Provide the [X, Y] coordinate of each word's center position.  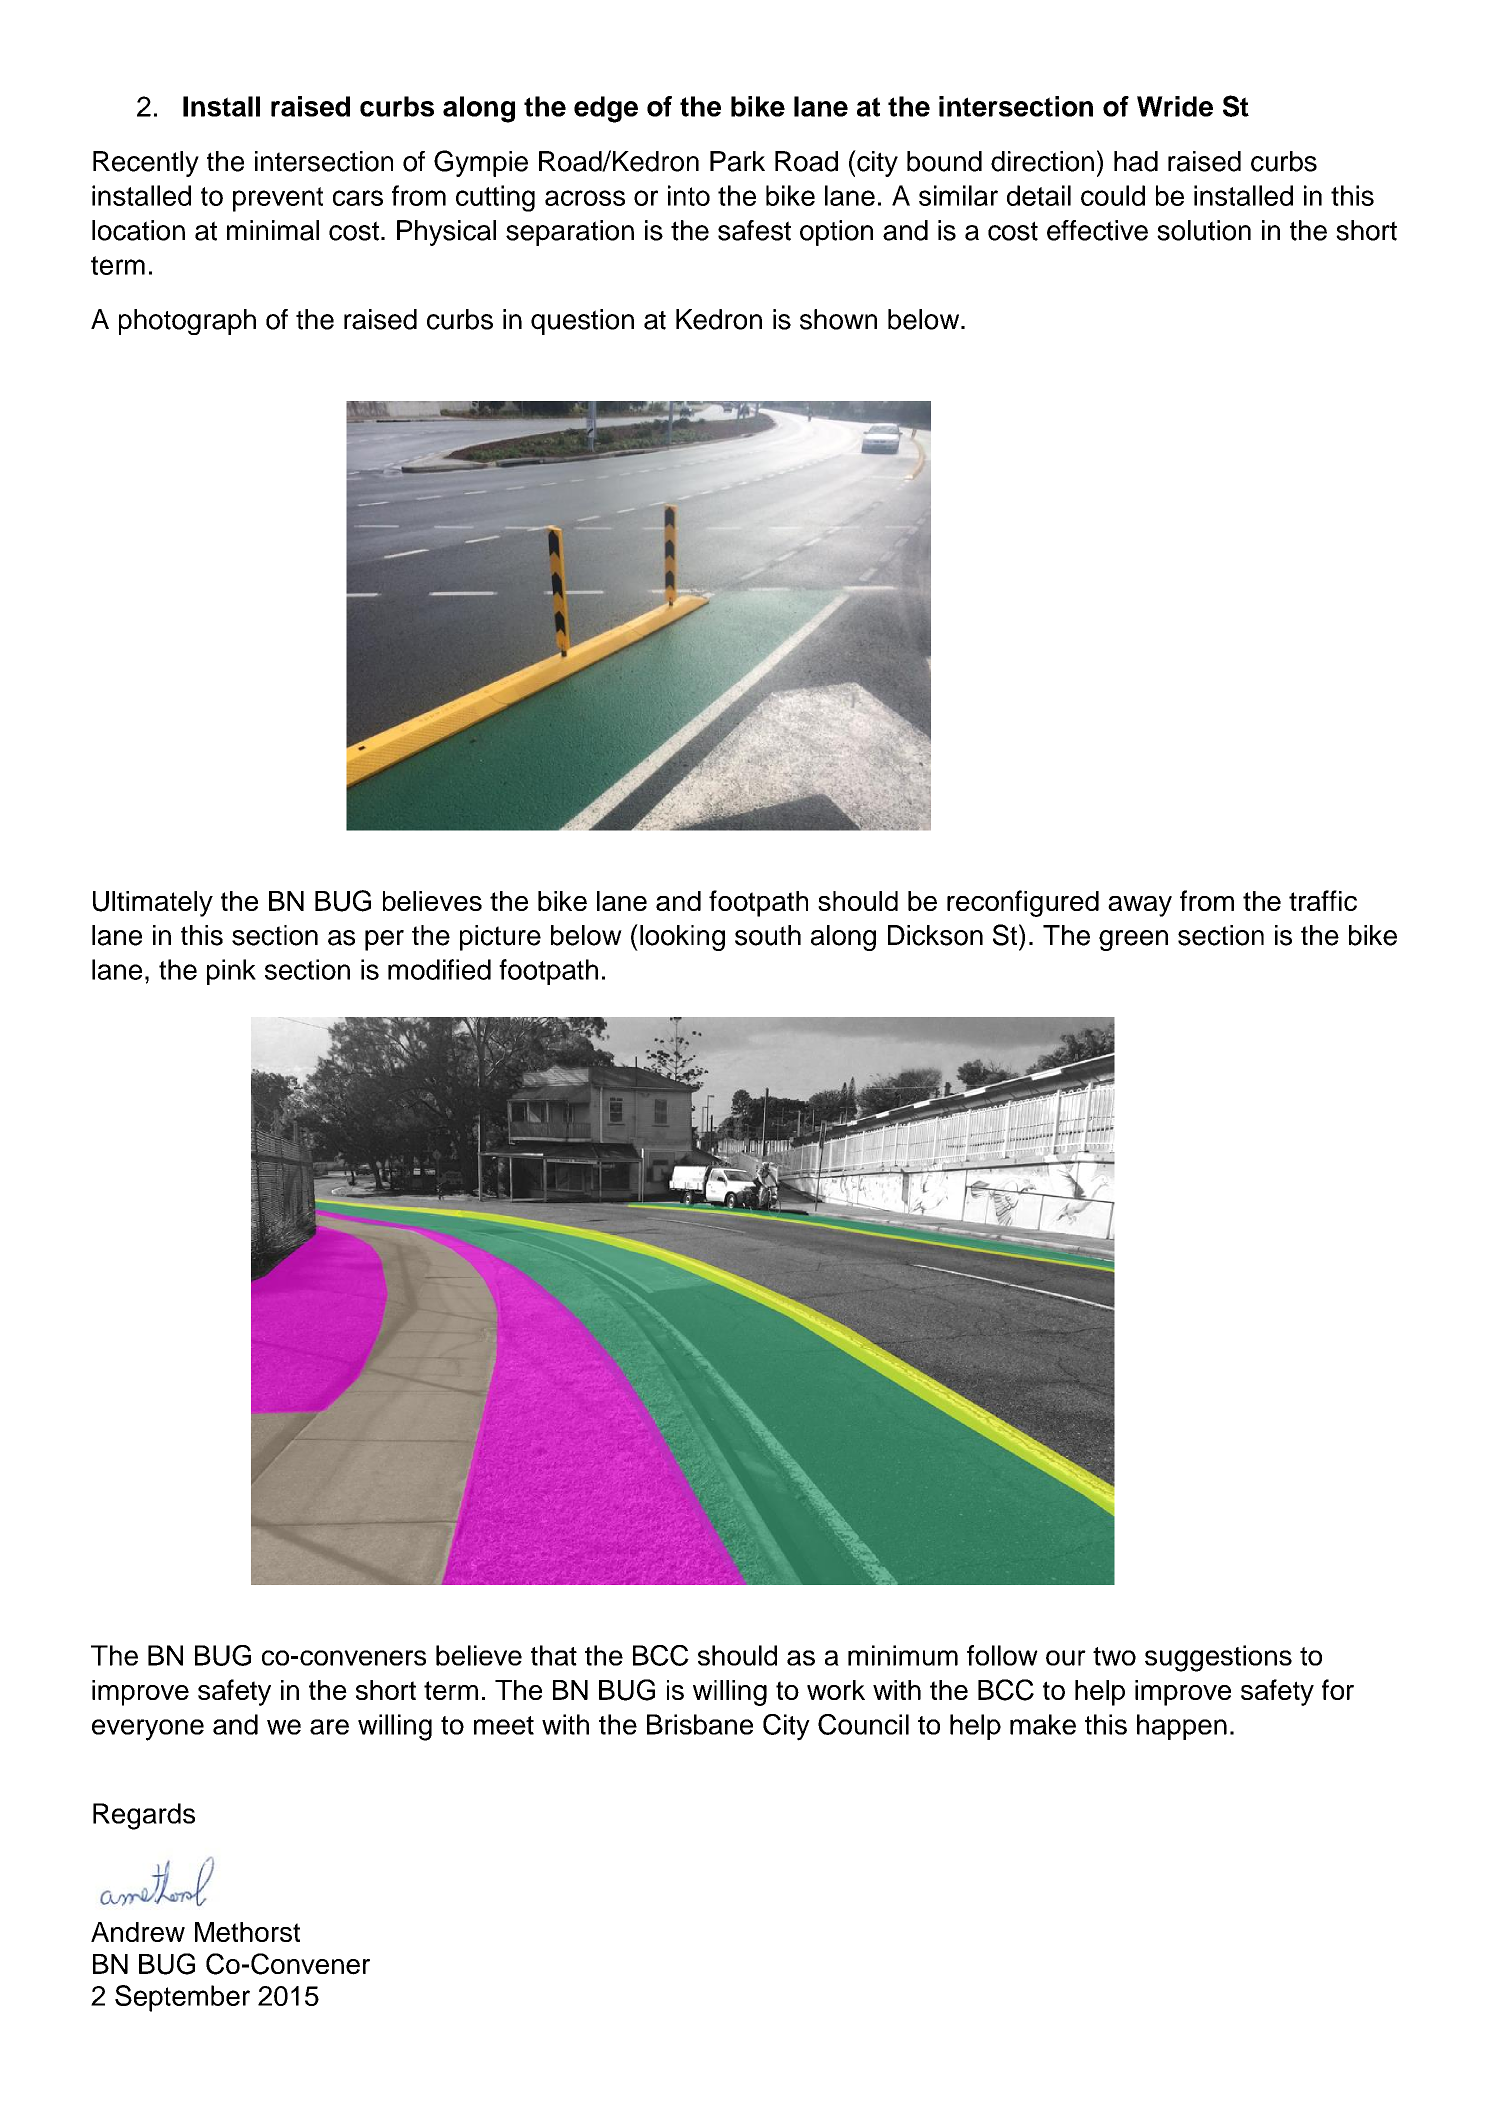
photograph [187, 322]
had [1136, 161]
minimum [903, 1655]
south [768, 935]
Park [737, 161]
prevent [278, 199]
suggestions [1218, 1658]
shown [838, 319]
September [182, 1998]
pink [231, 972]
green [1133, 940]
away [1140, 906]
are [329, 1727]
